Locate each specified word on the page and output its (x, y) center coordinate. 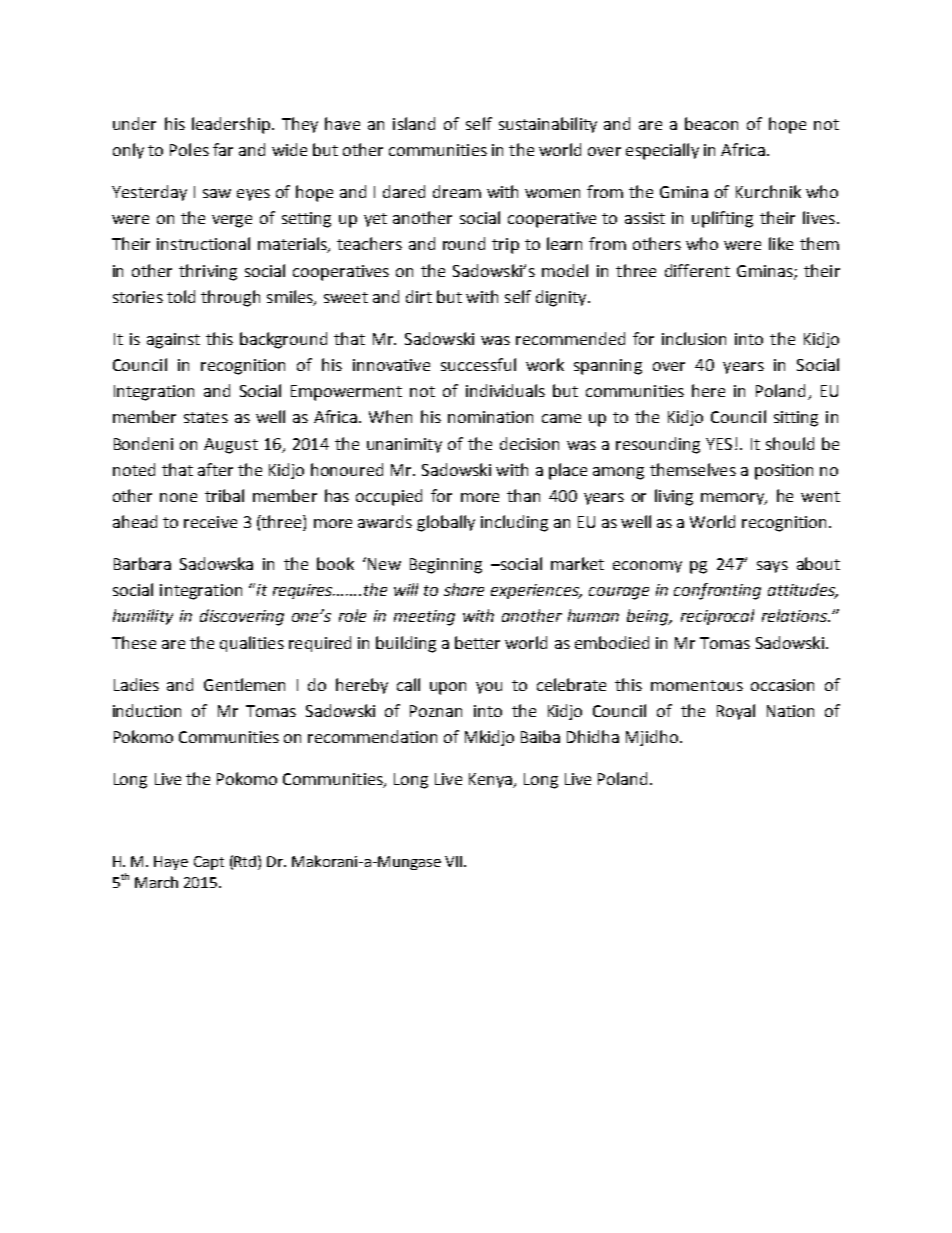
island (414, 123)
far (223, 149)
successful (478, 364)
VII (453, 861)
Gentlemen (244, 684)
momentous (697, 685)
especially (662, 151)
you (489, 688)
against (173, 341)
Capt (209, 863)
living (674, 497)
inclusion (694, 338)
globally (446, 523)
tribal (224, 495)
